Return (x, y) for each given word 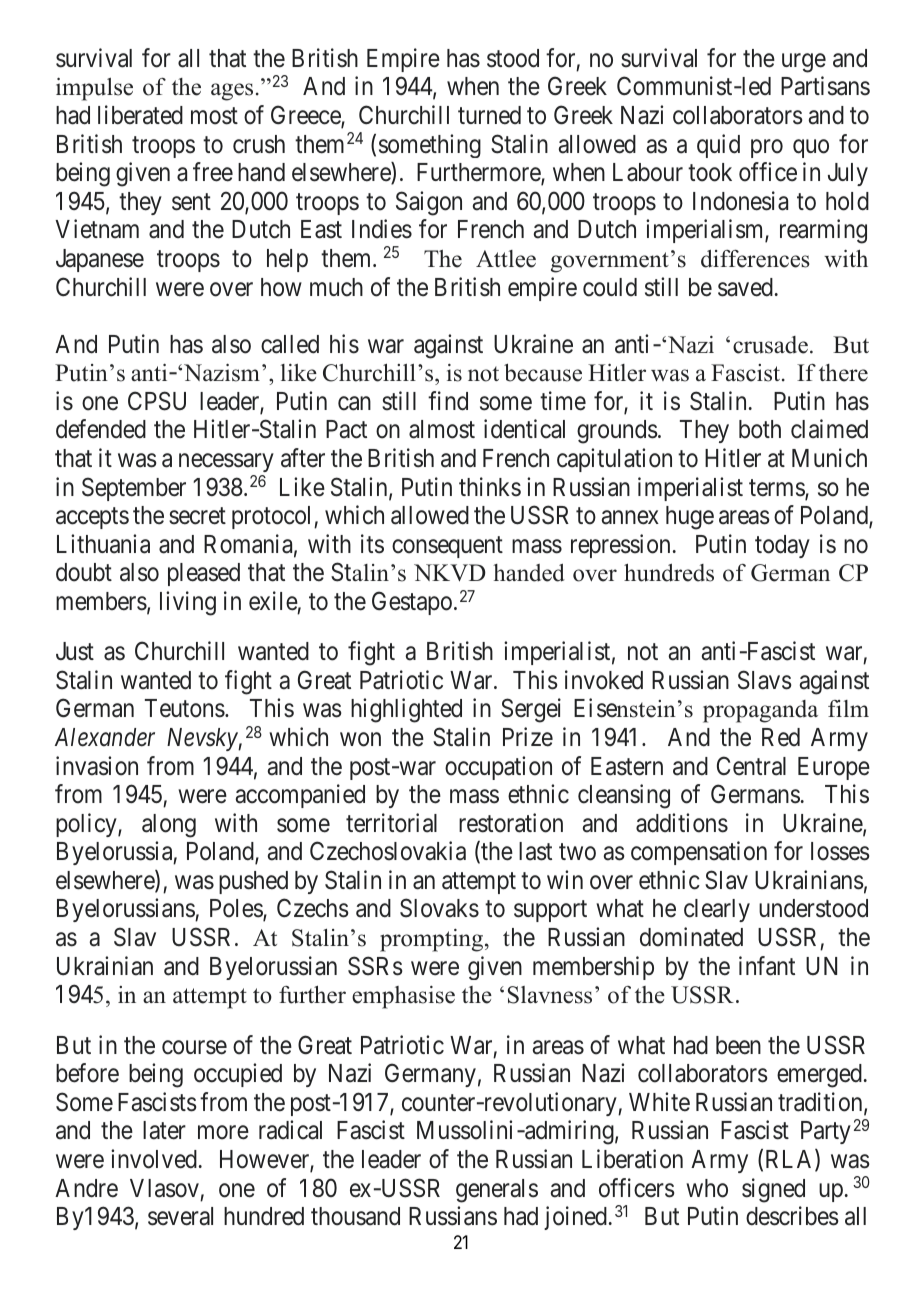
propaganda (760, 711)
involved (154, 1159)
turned (489, 115)
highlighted (406, 710)
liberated (140, 115)
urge (804, 63)
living (188, 603)
